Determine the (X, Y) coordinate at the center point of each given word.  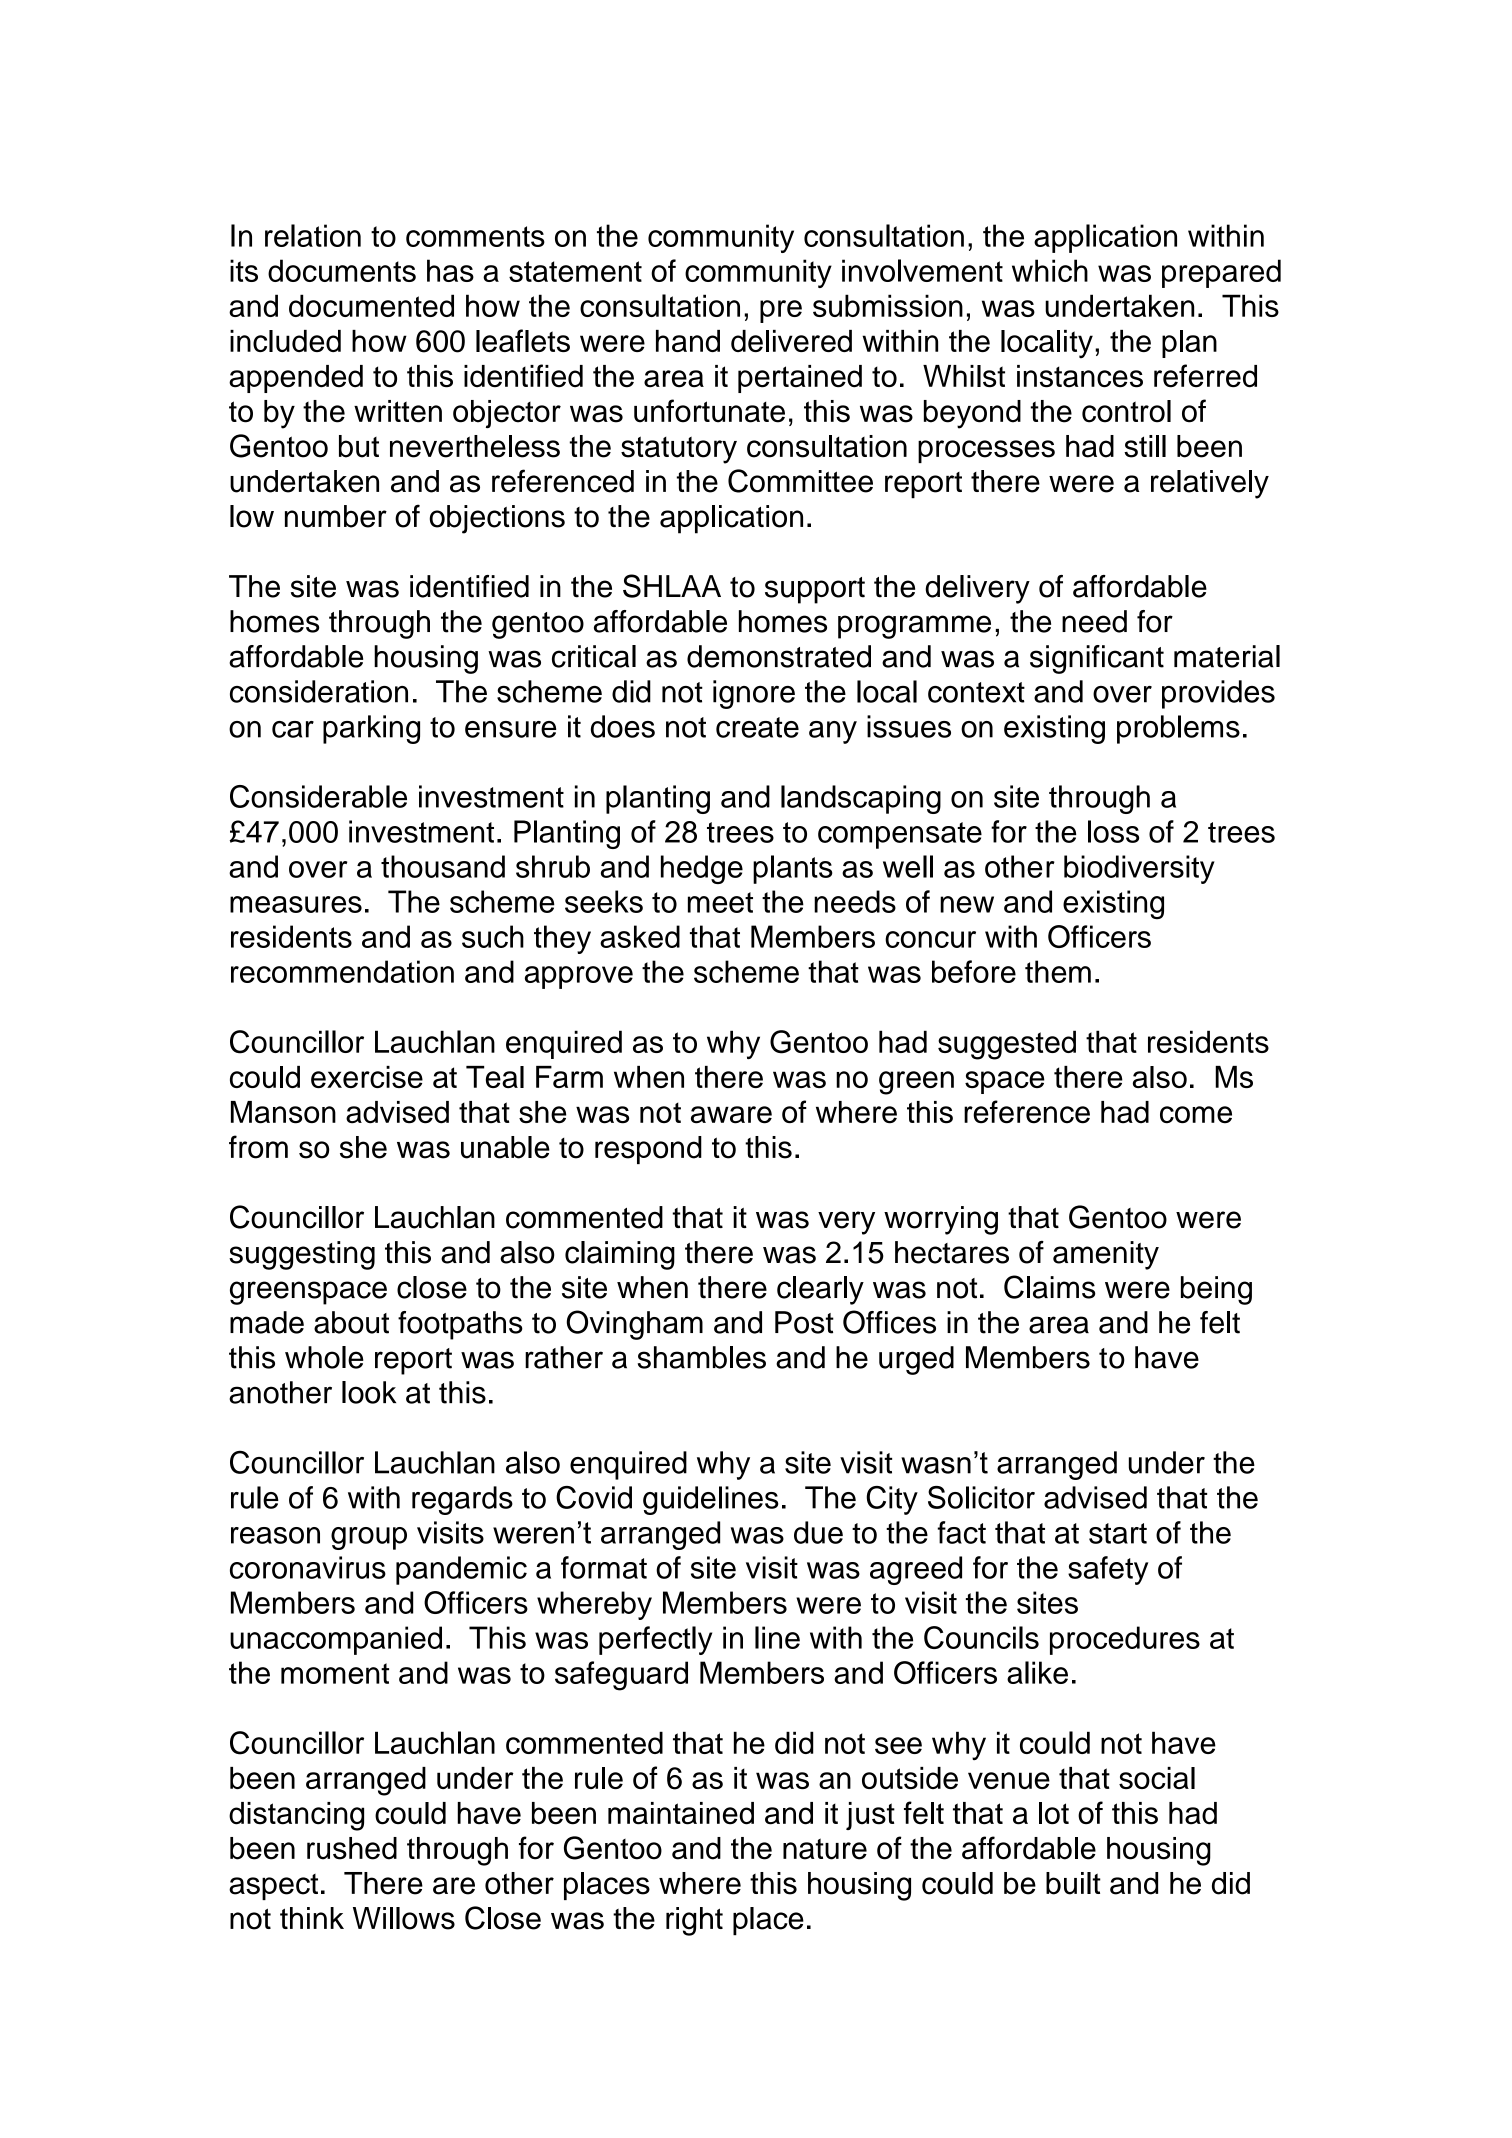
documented (371, 305)
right (694, 1921)
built (1073, 1883)
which (1050, 270)
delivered (791, 341)
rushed (352, 1848)
